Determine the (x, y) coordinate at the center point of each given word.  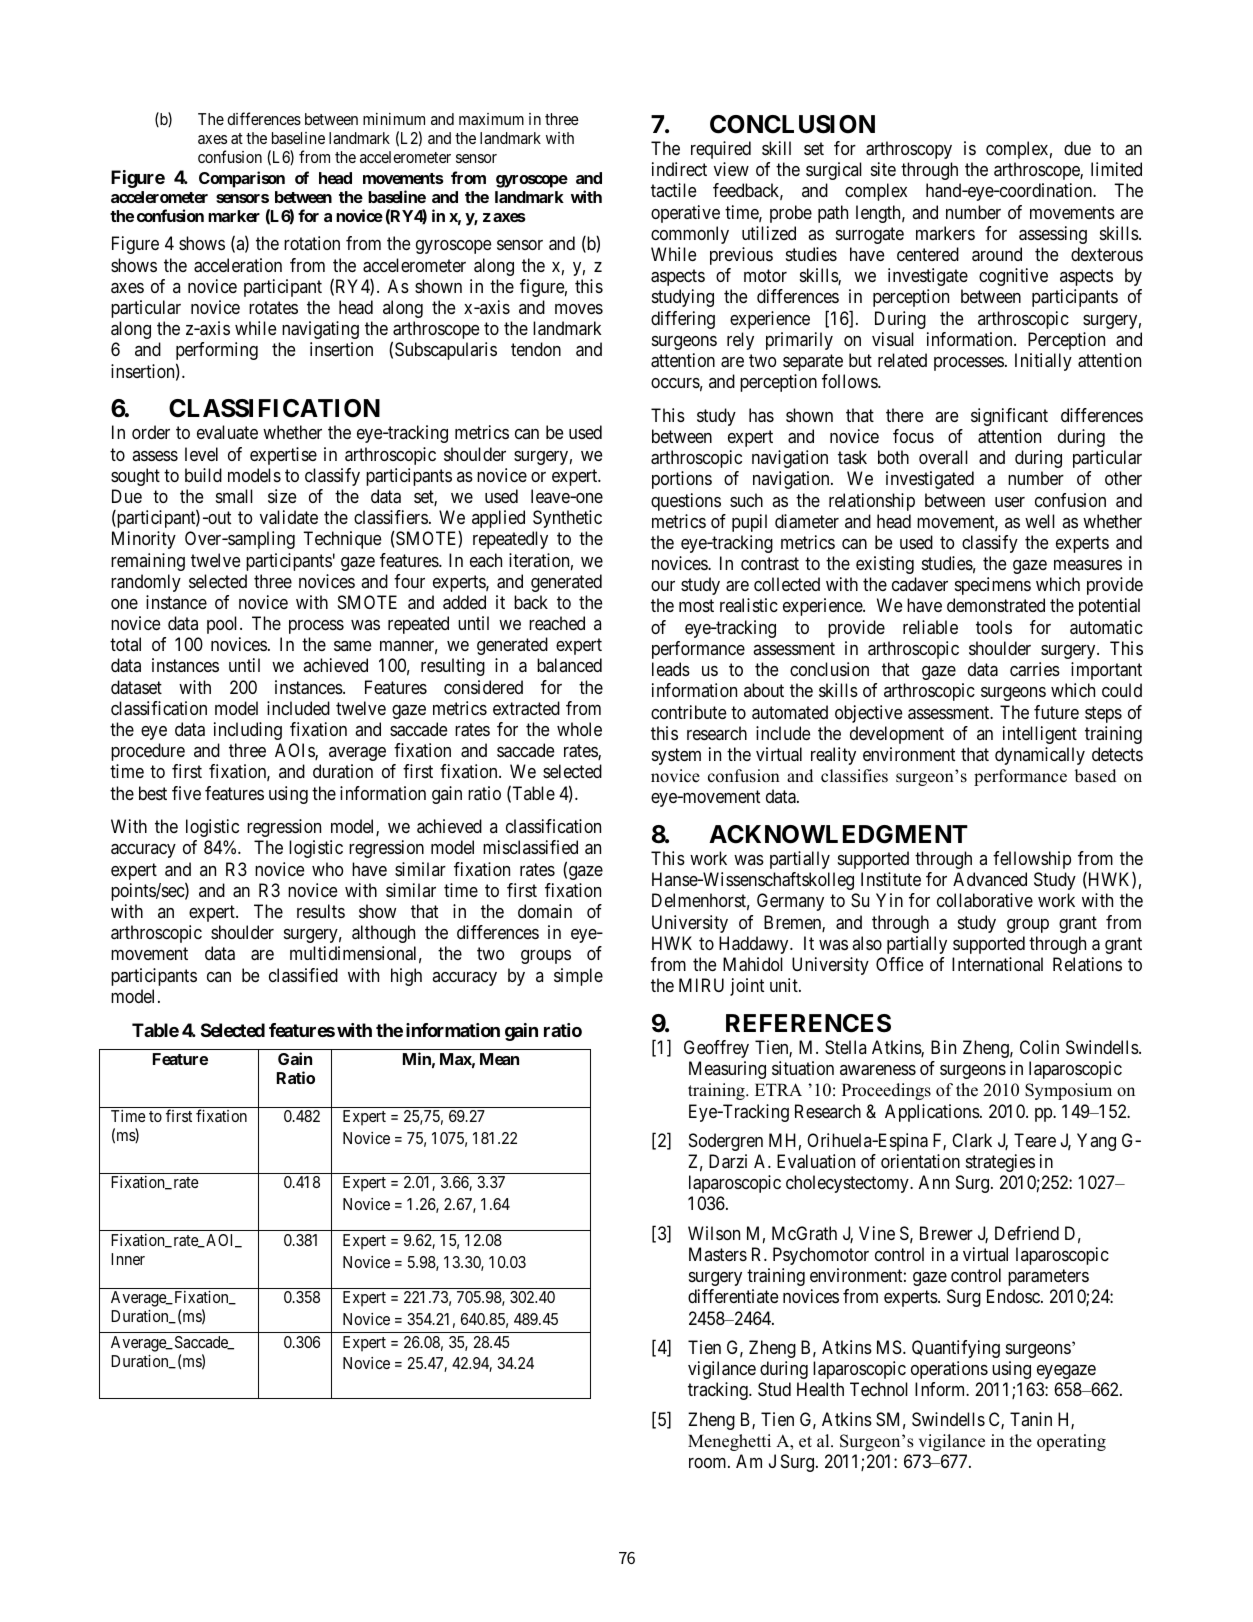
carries (1035, 669)
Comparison (242, 179)
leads (671, 669)
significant (1009, 417)
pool (224, 625)
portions (682, 480)
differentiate (733, 1296)
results (321, 911)
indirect (679, 169)
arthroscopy (909, 150)
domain (545, 911)
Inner (128, 1259)
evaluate (227, 432)
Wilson (714, 1233)
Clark (972, 1140)
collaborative (985, 900)
